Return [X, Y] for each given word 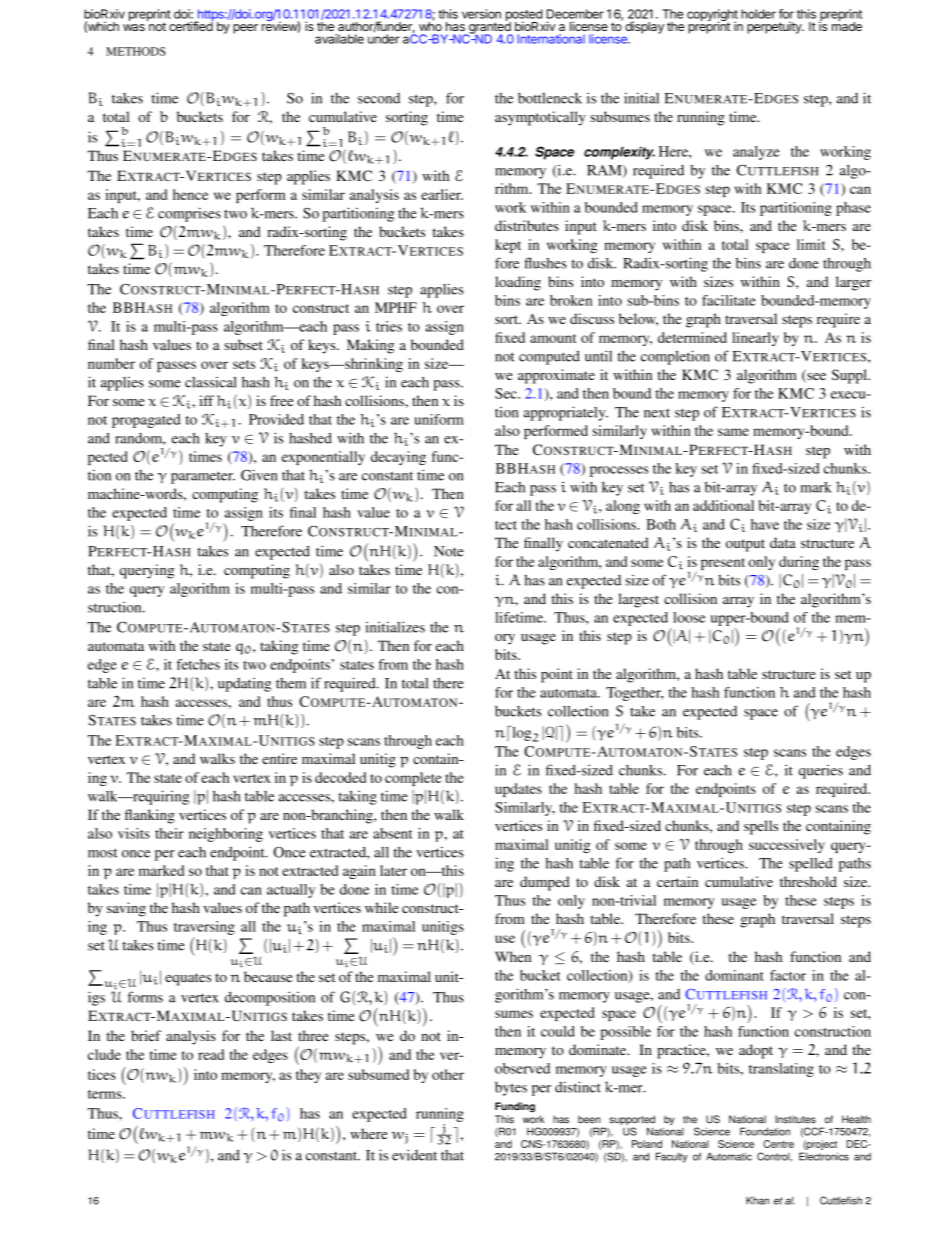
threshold [808, 881]
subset [243, 344]
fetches [198, 664]
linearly [755, 339]
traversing [204, 929]
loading [518, 283]
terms [106, 1094]
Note [449, 551]
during [799, 563]
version [481, 14]
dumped [545, 883]
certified [191, 25]
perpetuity [775, 27]
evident [414, 1155]
